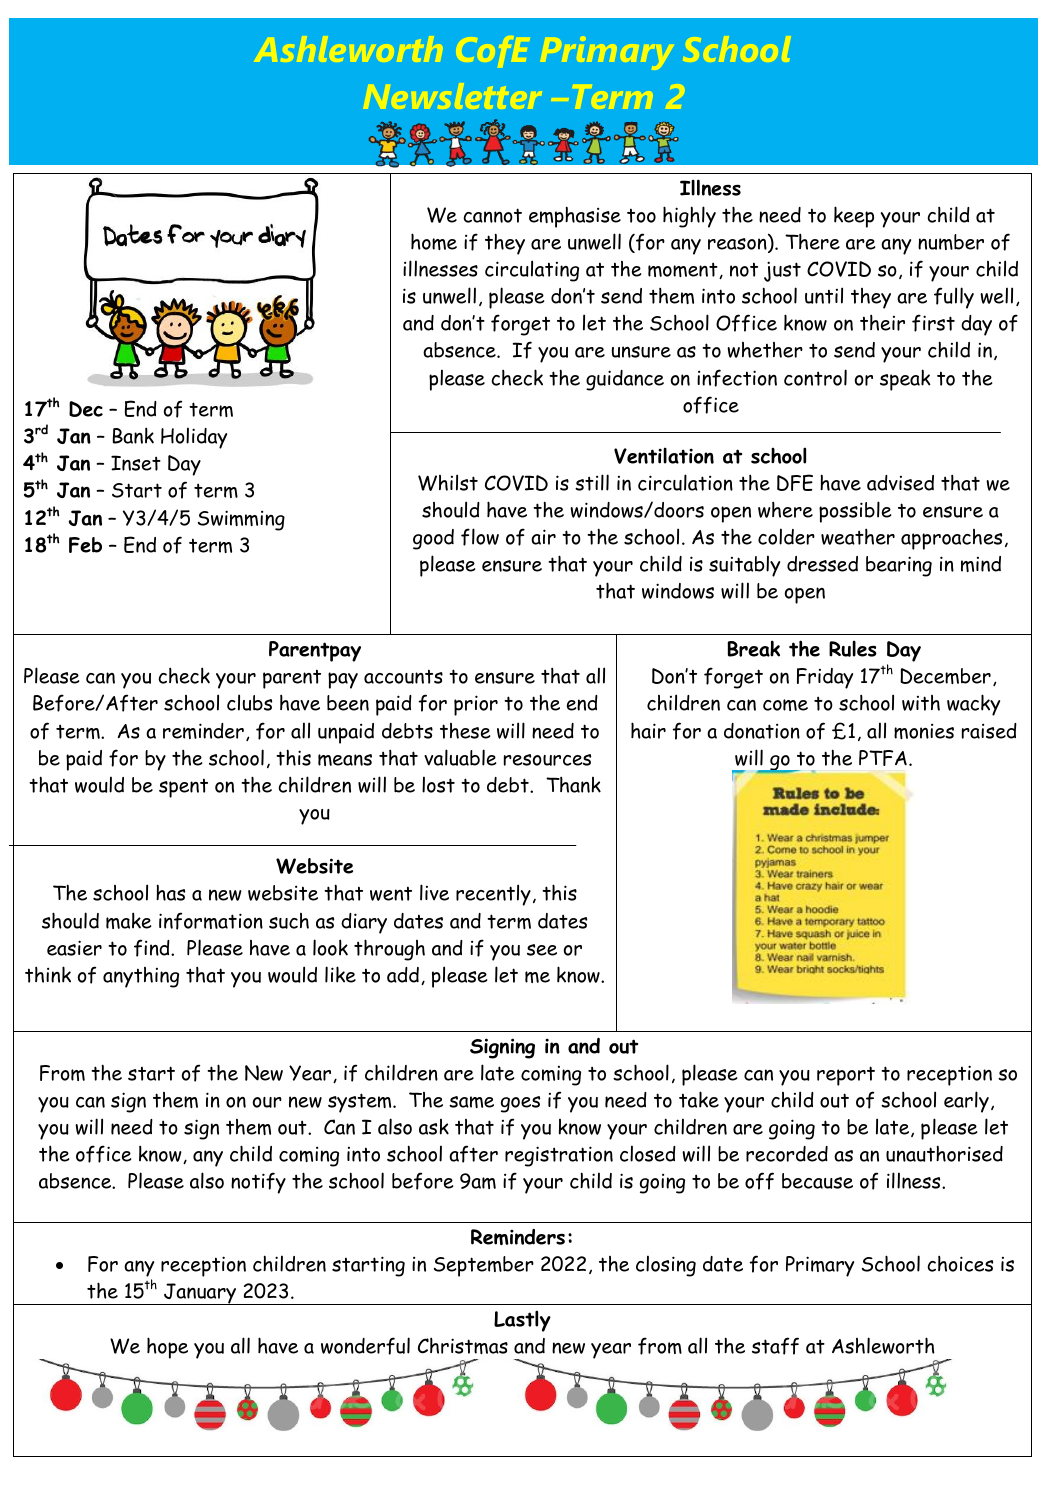  Describe the element at coordinates (924, 731) in the image. I see `monies` at that location.
